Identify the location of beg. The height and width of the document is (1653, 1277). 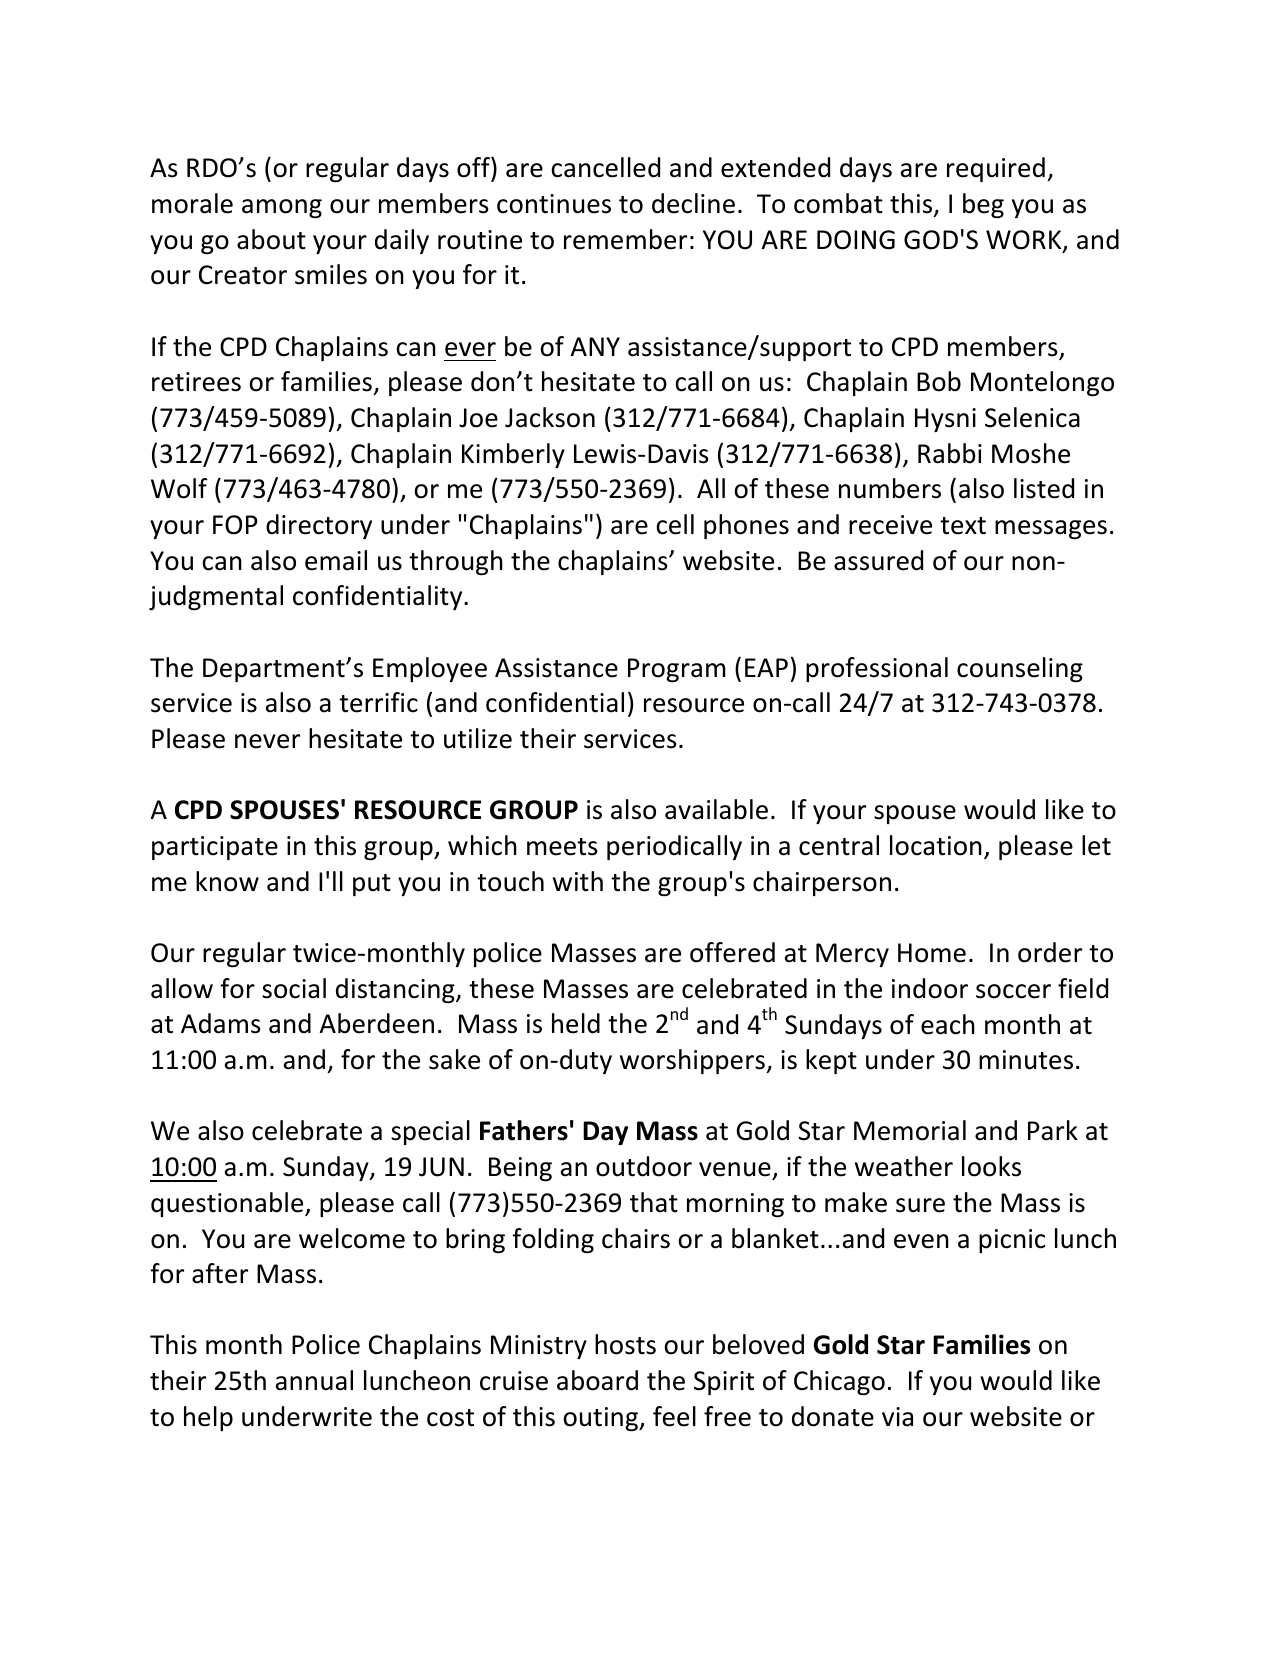
(983, 205).
